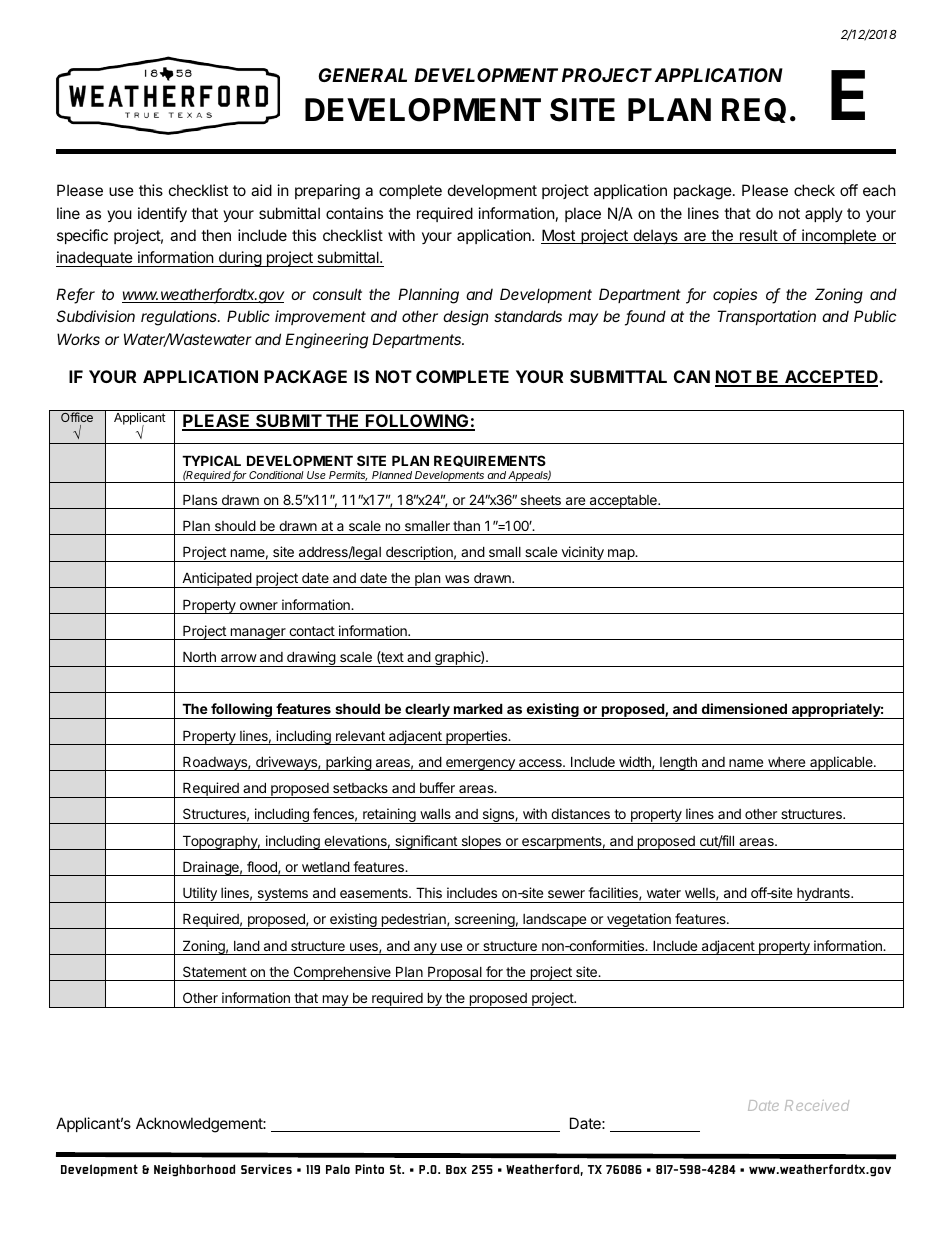  I want to click on result, so click(758, 236).
